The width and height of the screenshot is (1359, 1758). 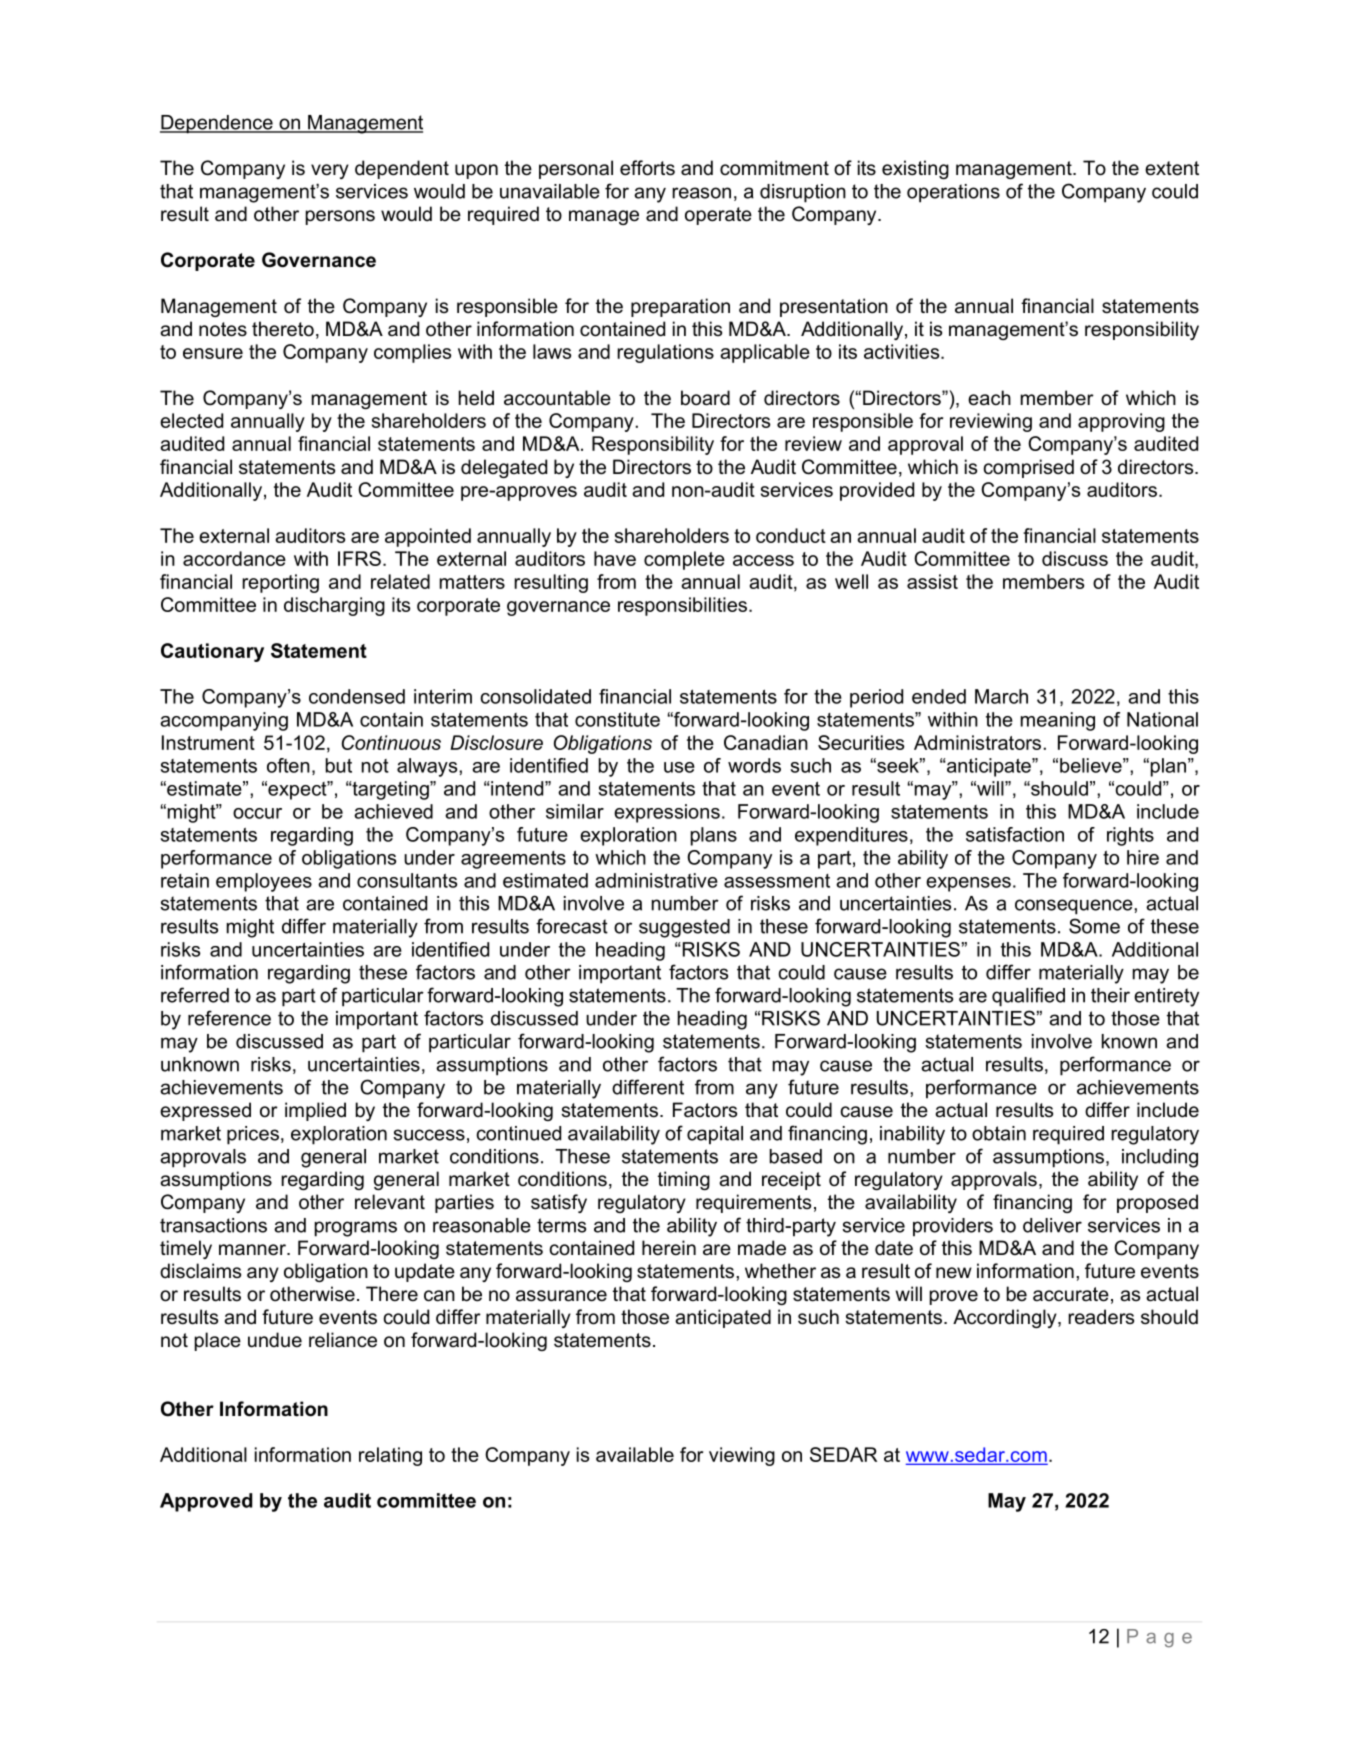 I want to click on relating, so click(x=390, y=1456).
